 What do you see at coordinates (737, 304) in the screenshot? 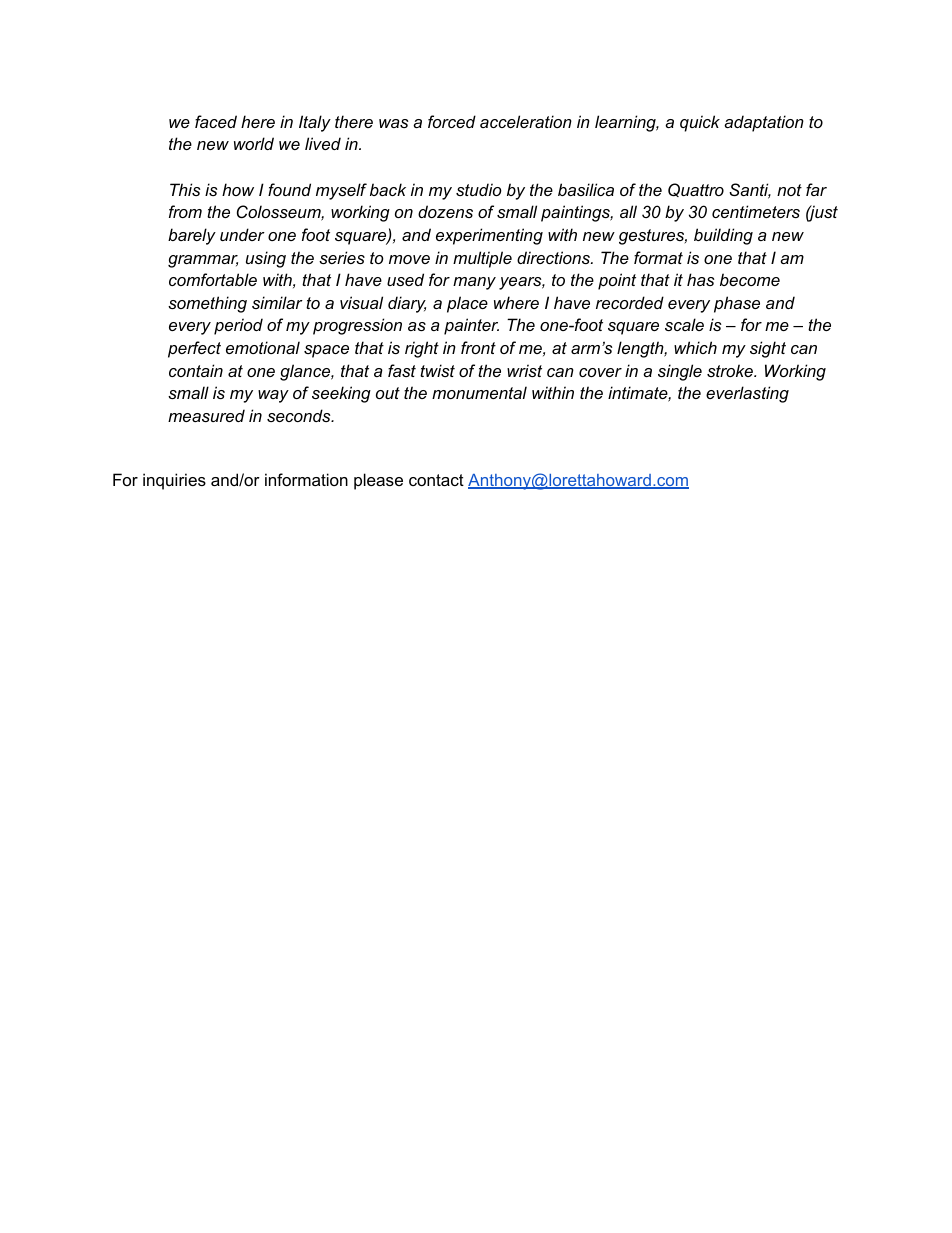
I see `phase` at bounding box center [737, 304].
